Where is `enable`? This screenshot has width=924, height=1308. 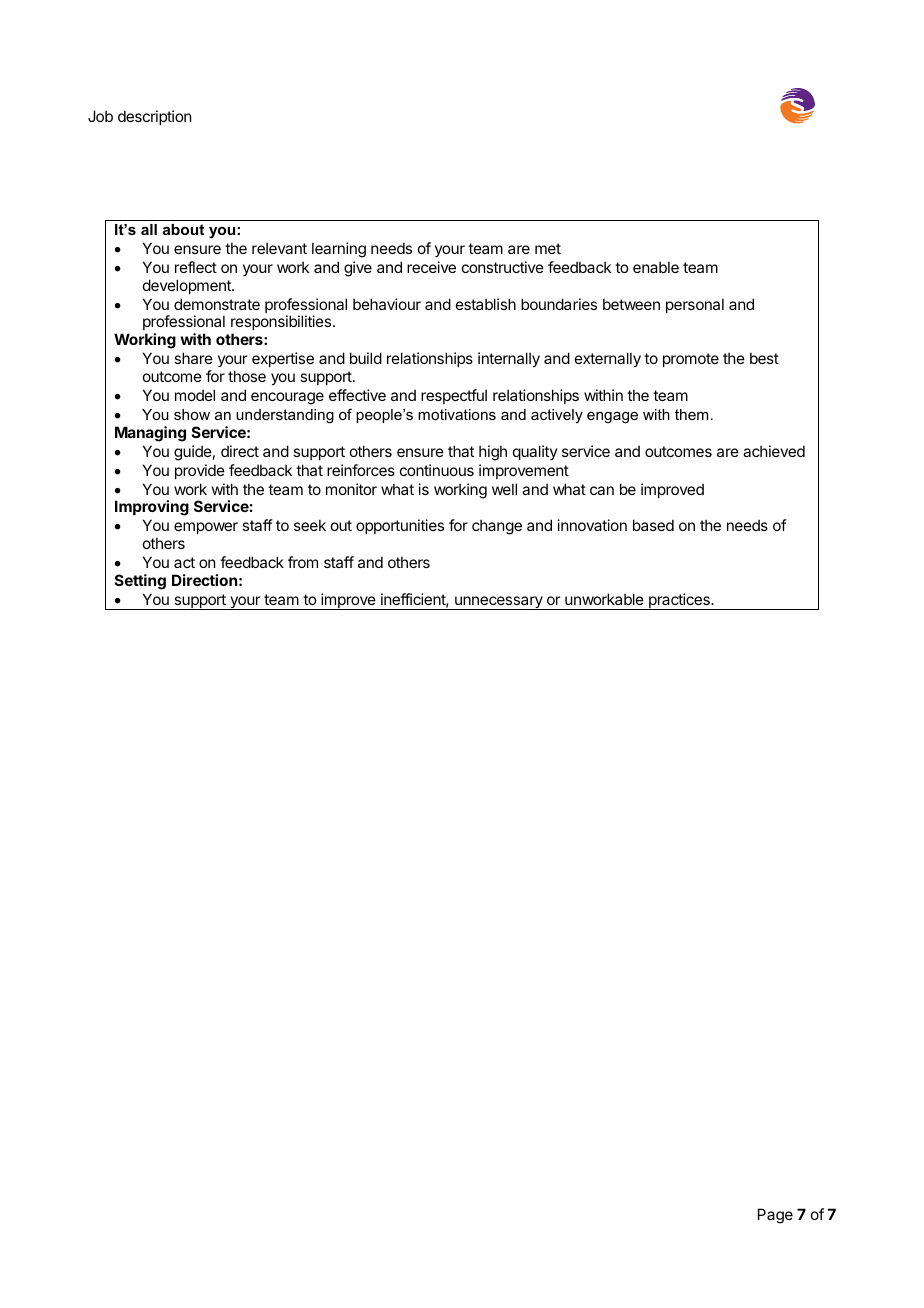 enable is located at coordinates (656, 267).
